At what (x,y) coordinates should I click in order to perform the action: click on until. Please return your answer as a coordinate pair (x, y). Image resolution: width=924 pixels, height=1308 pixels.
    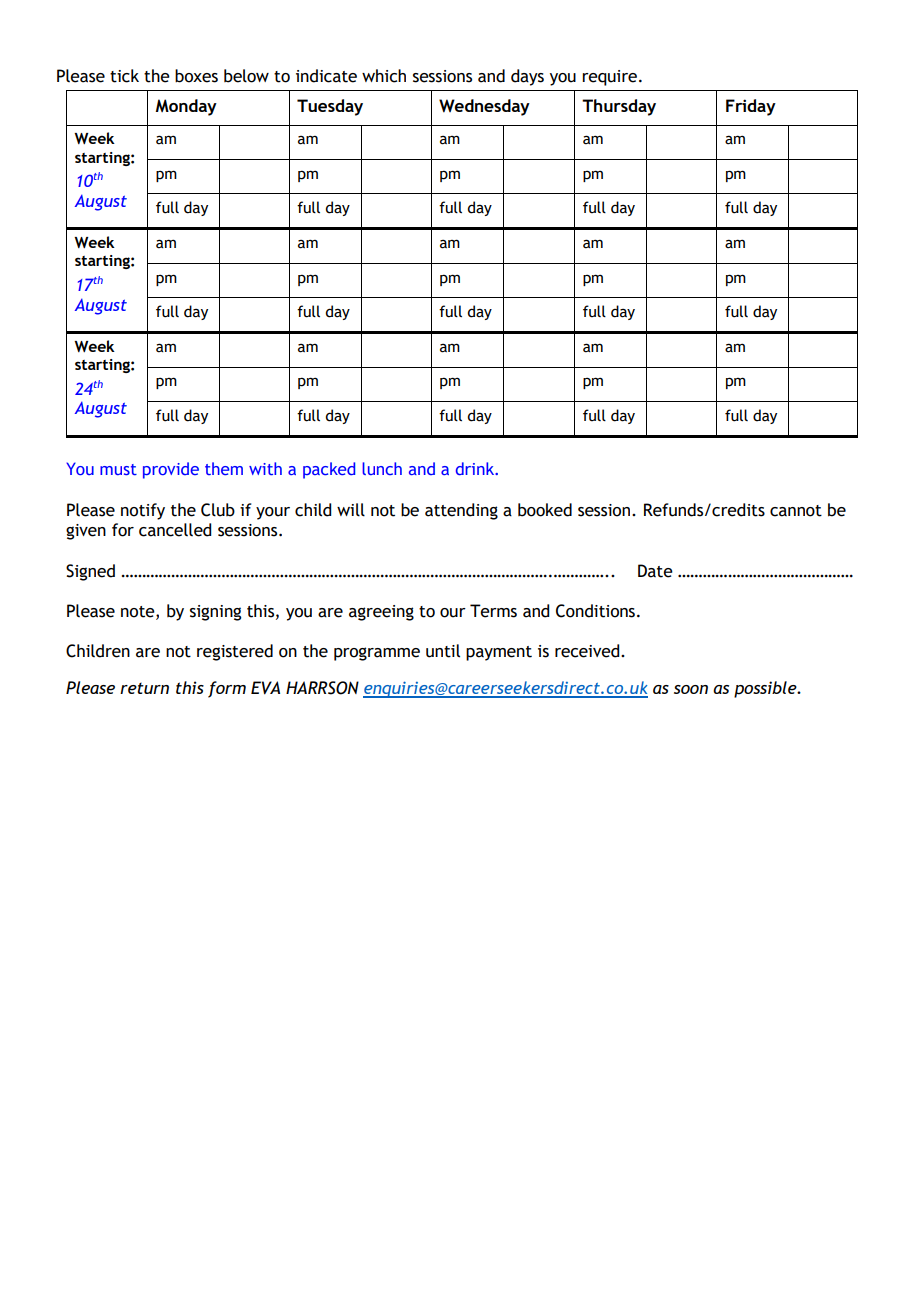
    Looking at the image, I should click on (443, 651).
